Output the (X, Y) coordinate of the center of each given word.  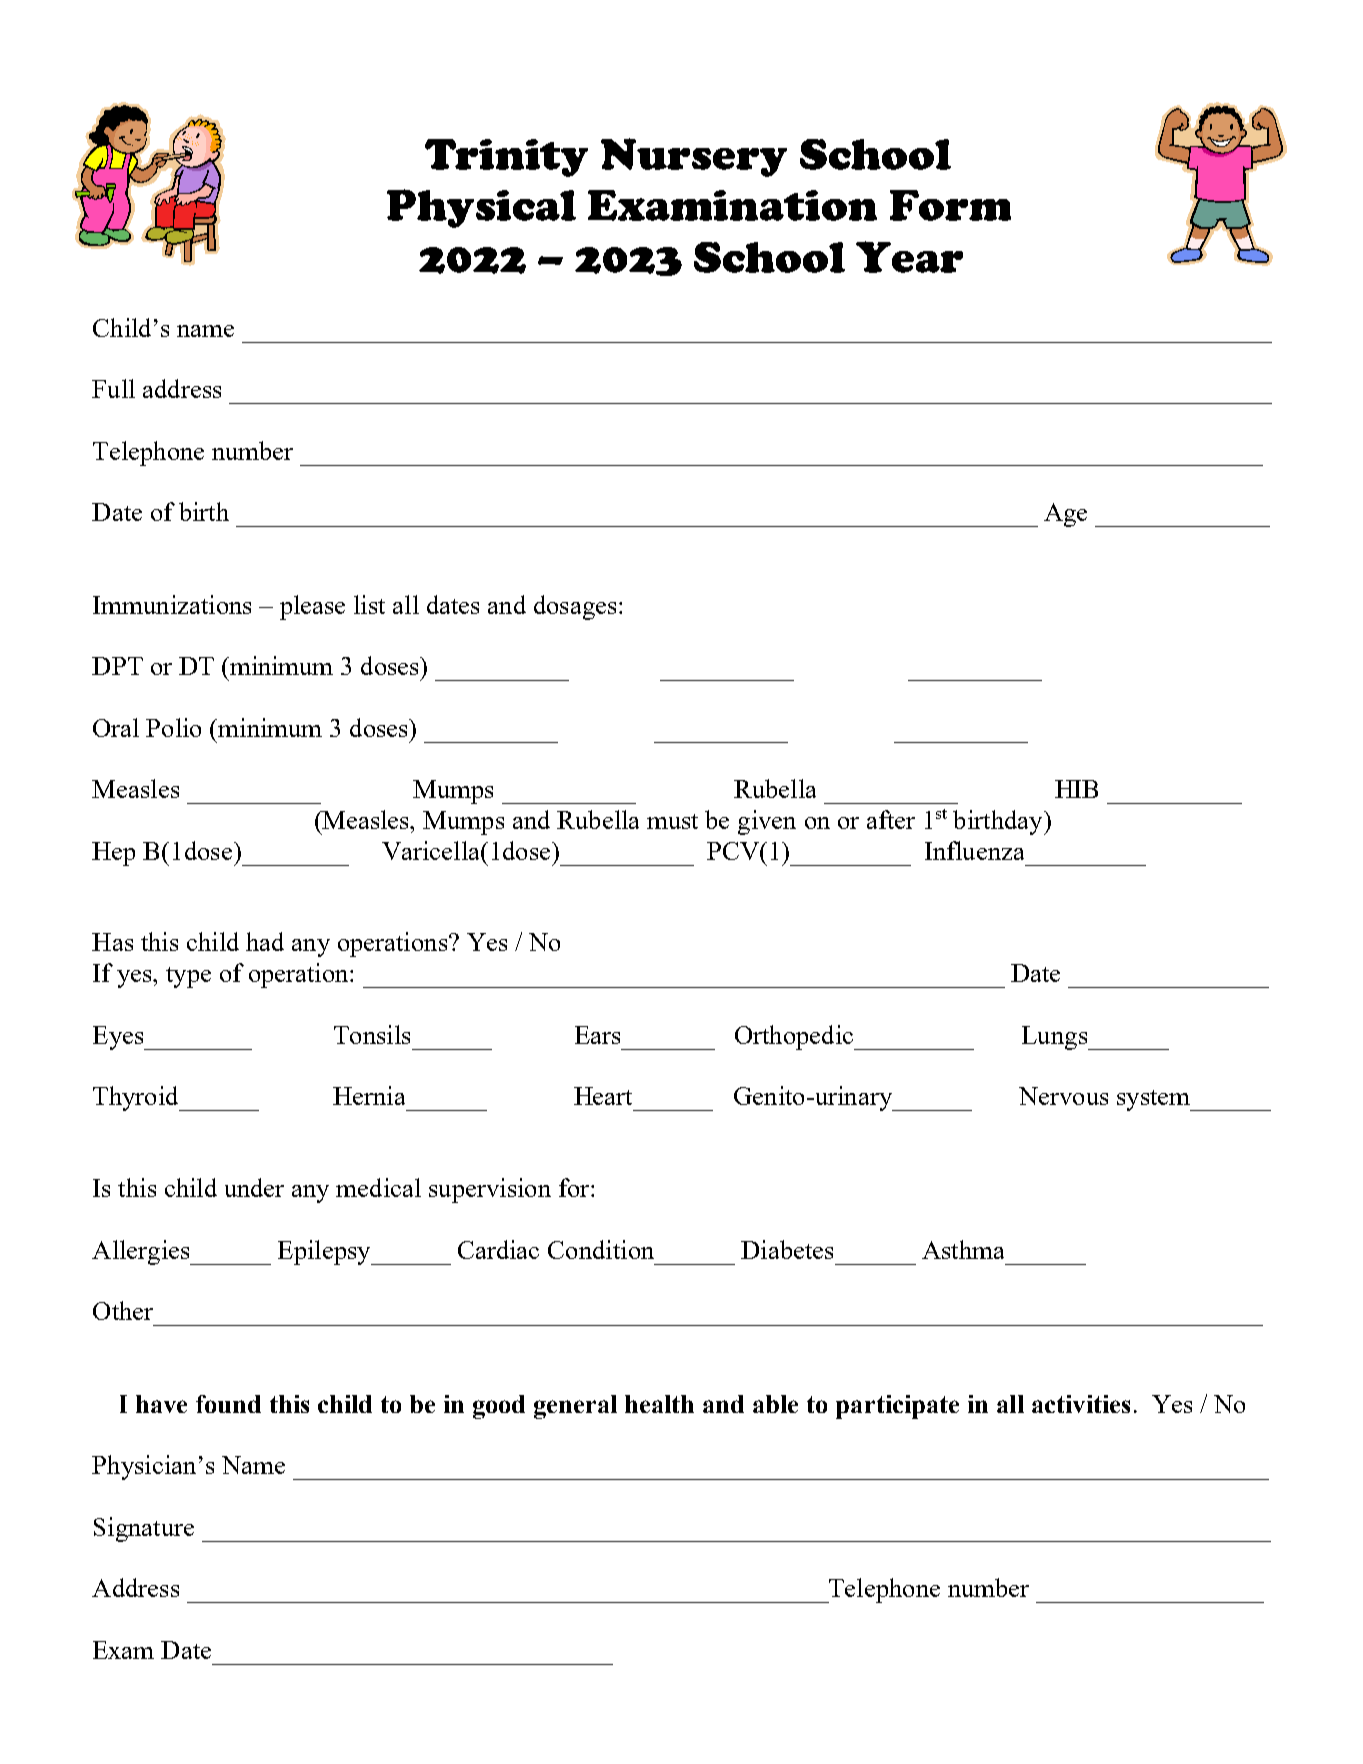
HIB (1076, 789)
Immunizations (172, 604)
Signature (144, 1529)
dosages (575, 607)
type (188, 977)
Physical (481, 208)
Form (950, 205)
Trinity (506, 158)
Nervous (1063, 1096)
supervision (490, 1190)
